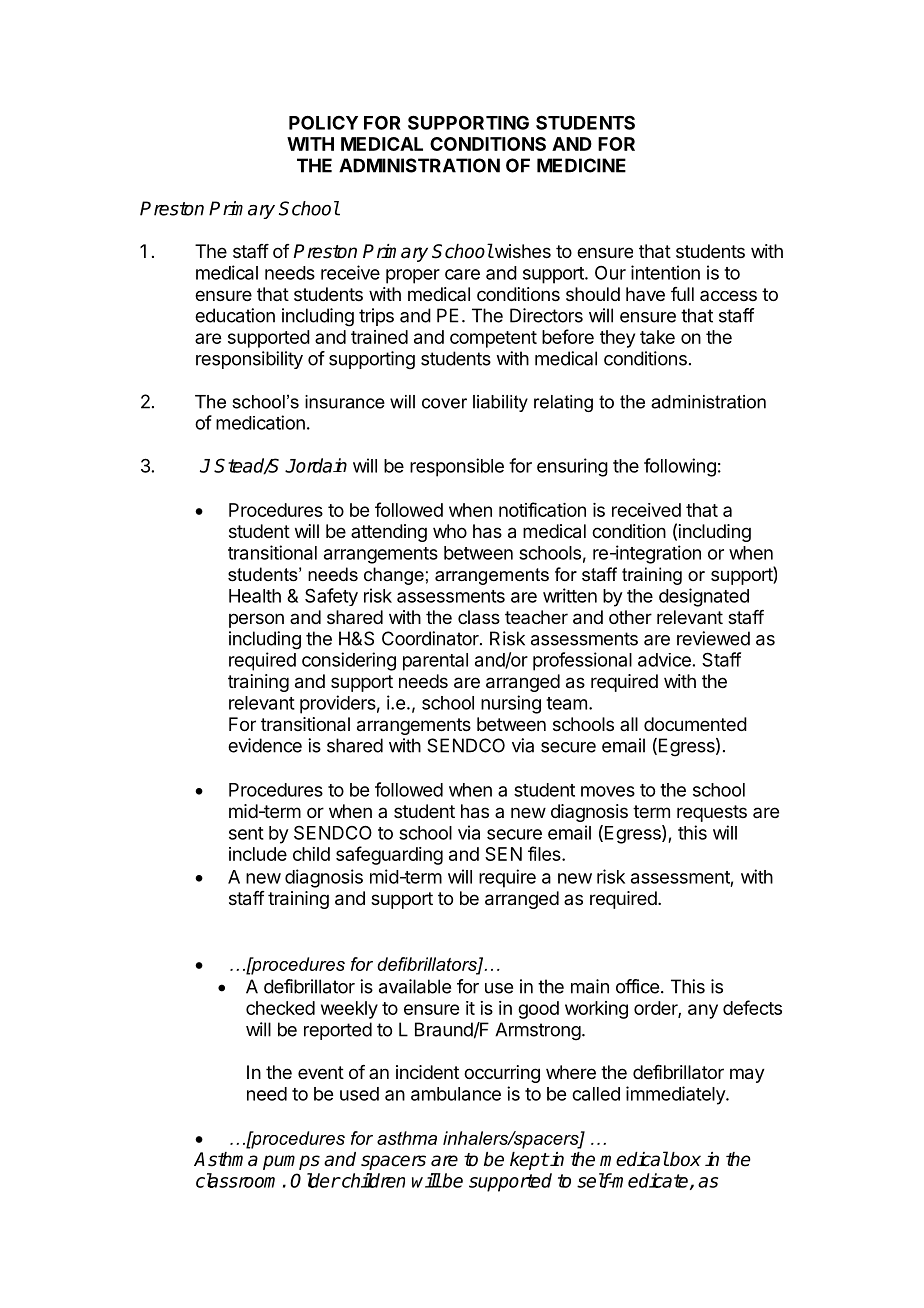  I want to click on POLICY, so click(323, 122).
